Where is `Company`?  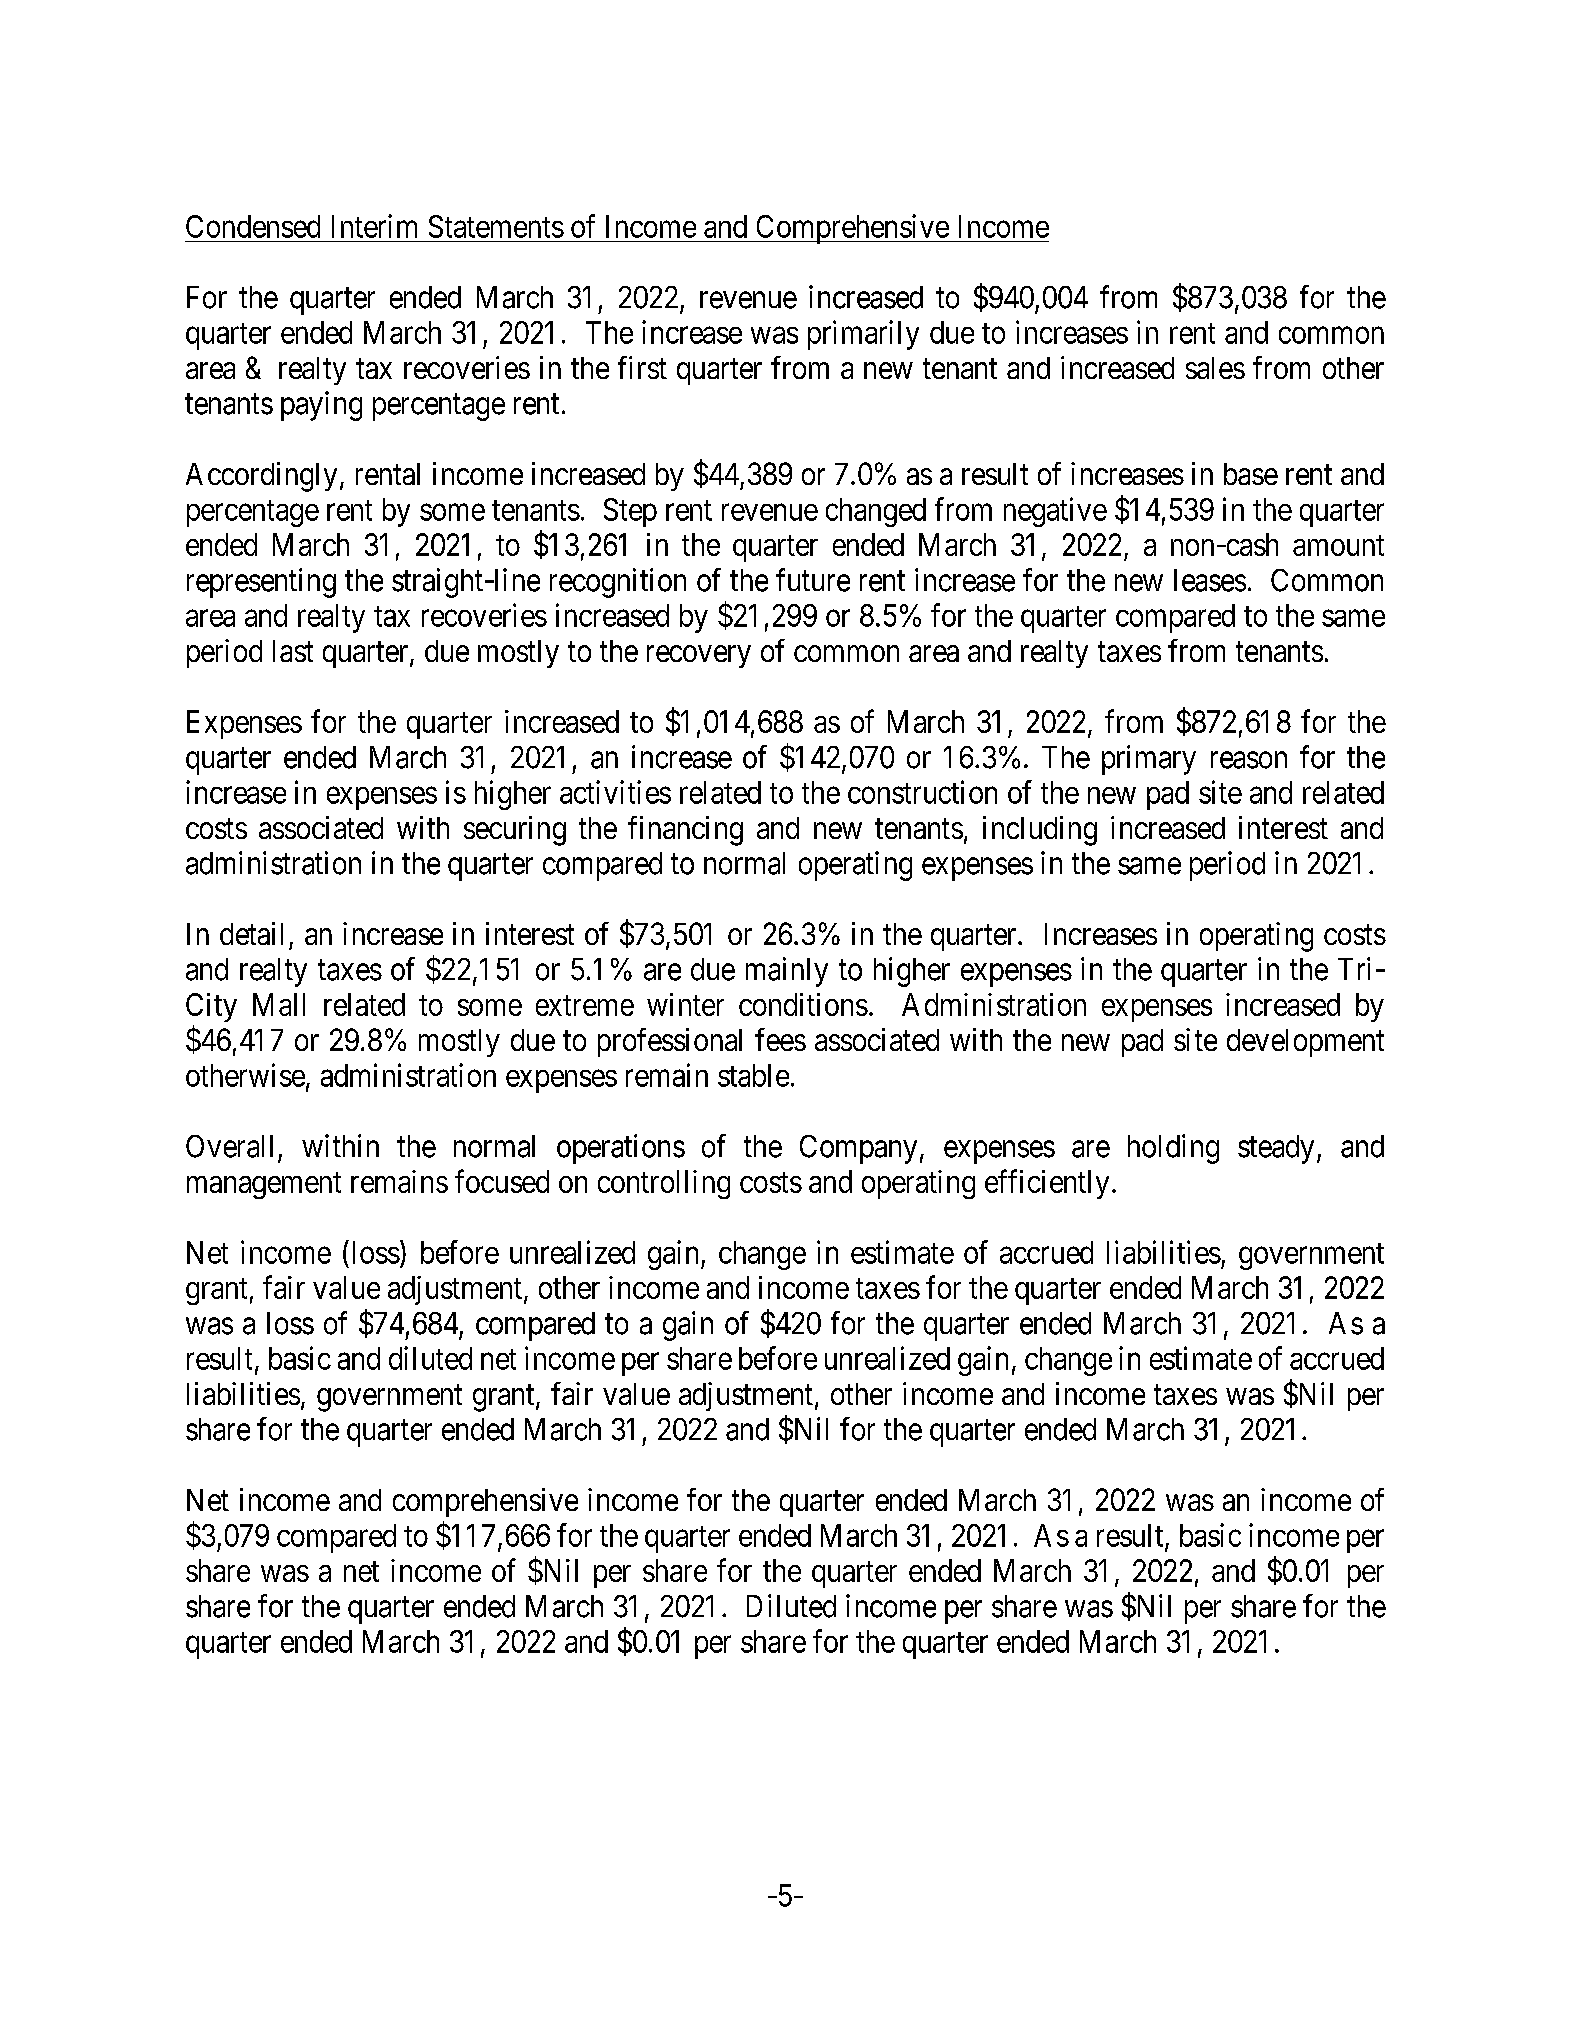
Company is located at coordinates (858, 1149).
